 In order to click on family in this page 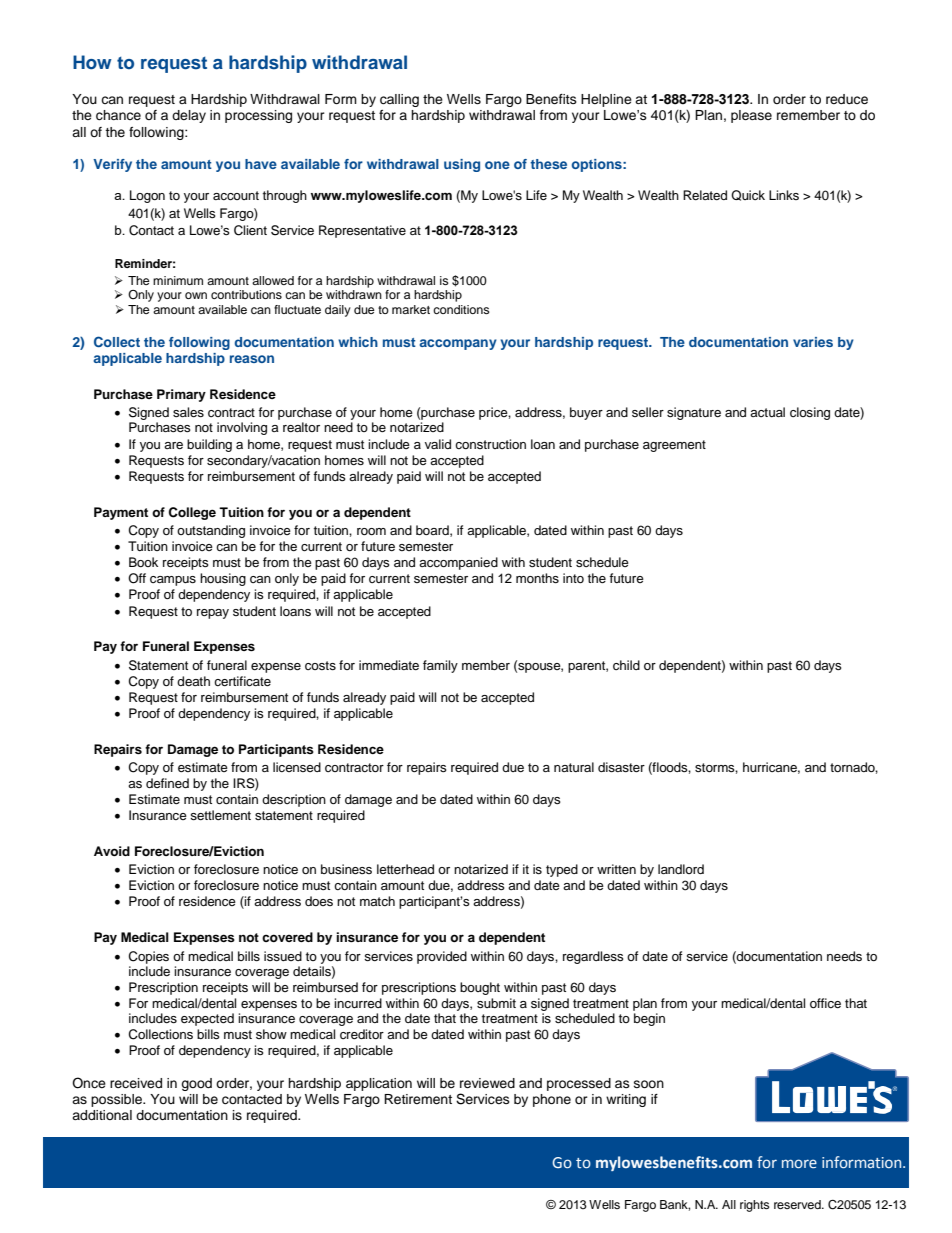, I will do `click(440, 666)`.
